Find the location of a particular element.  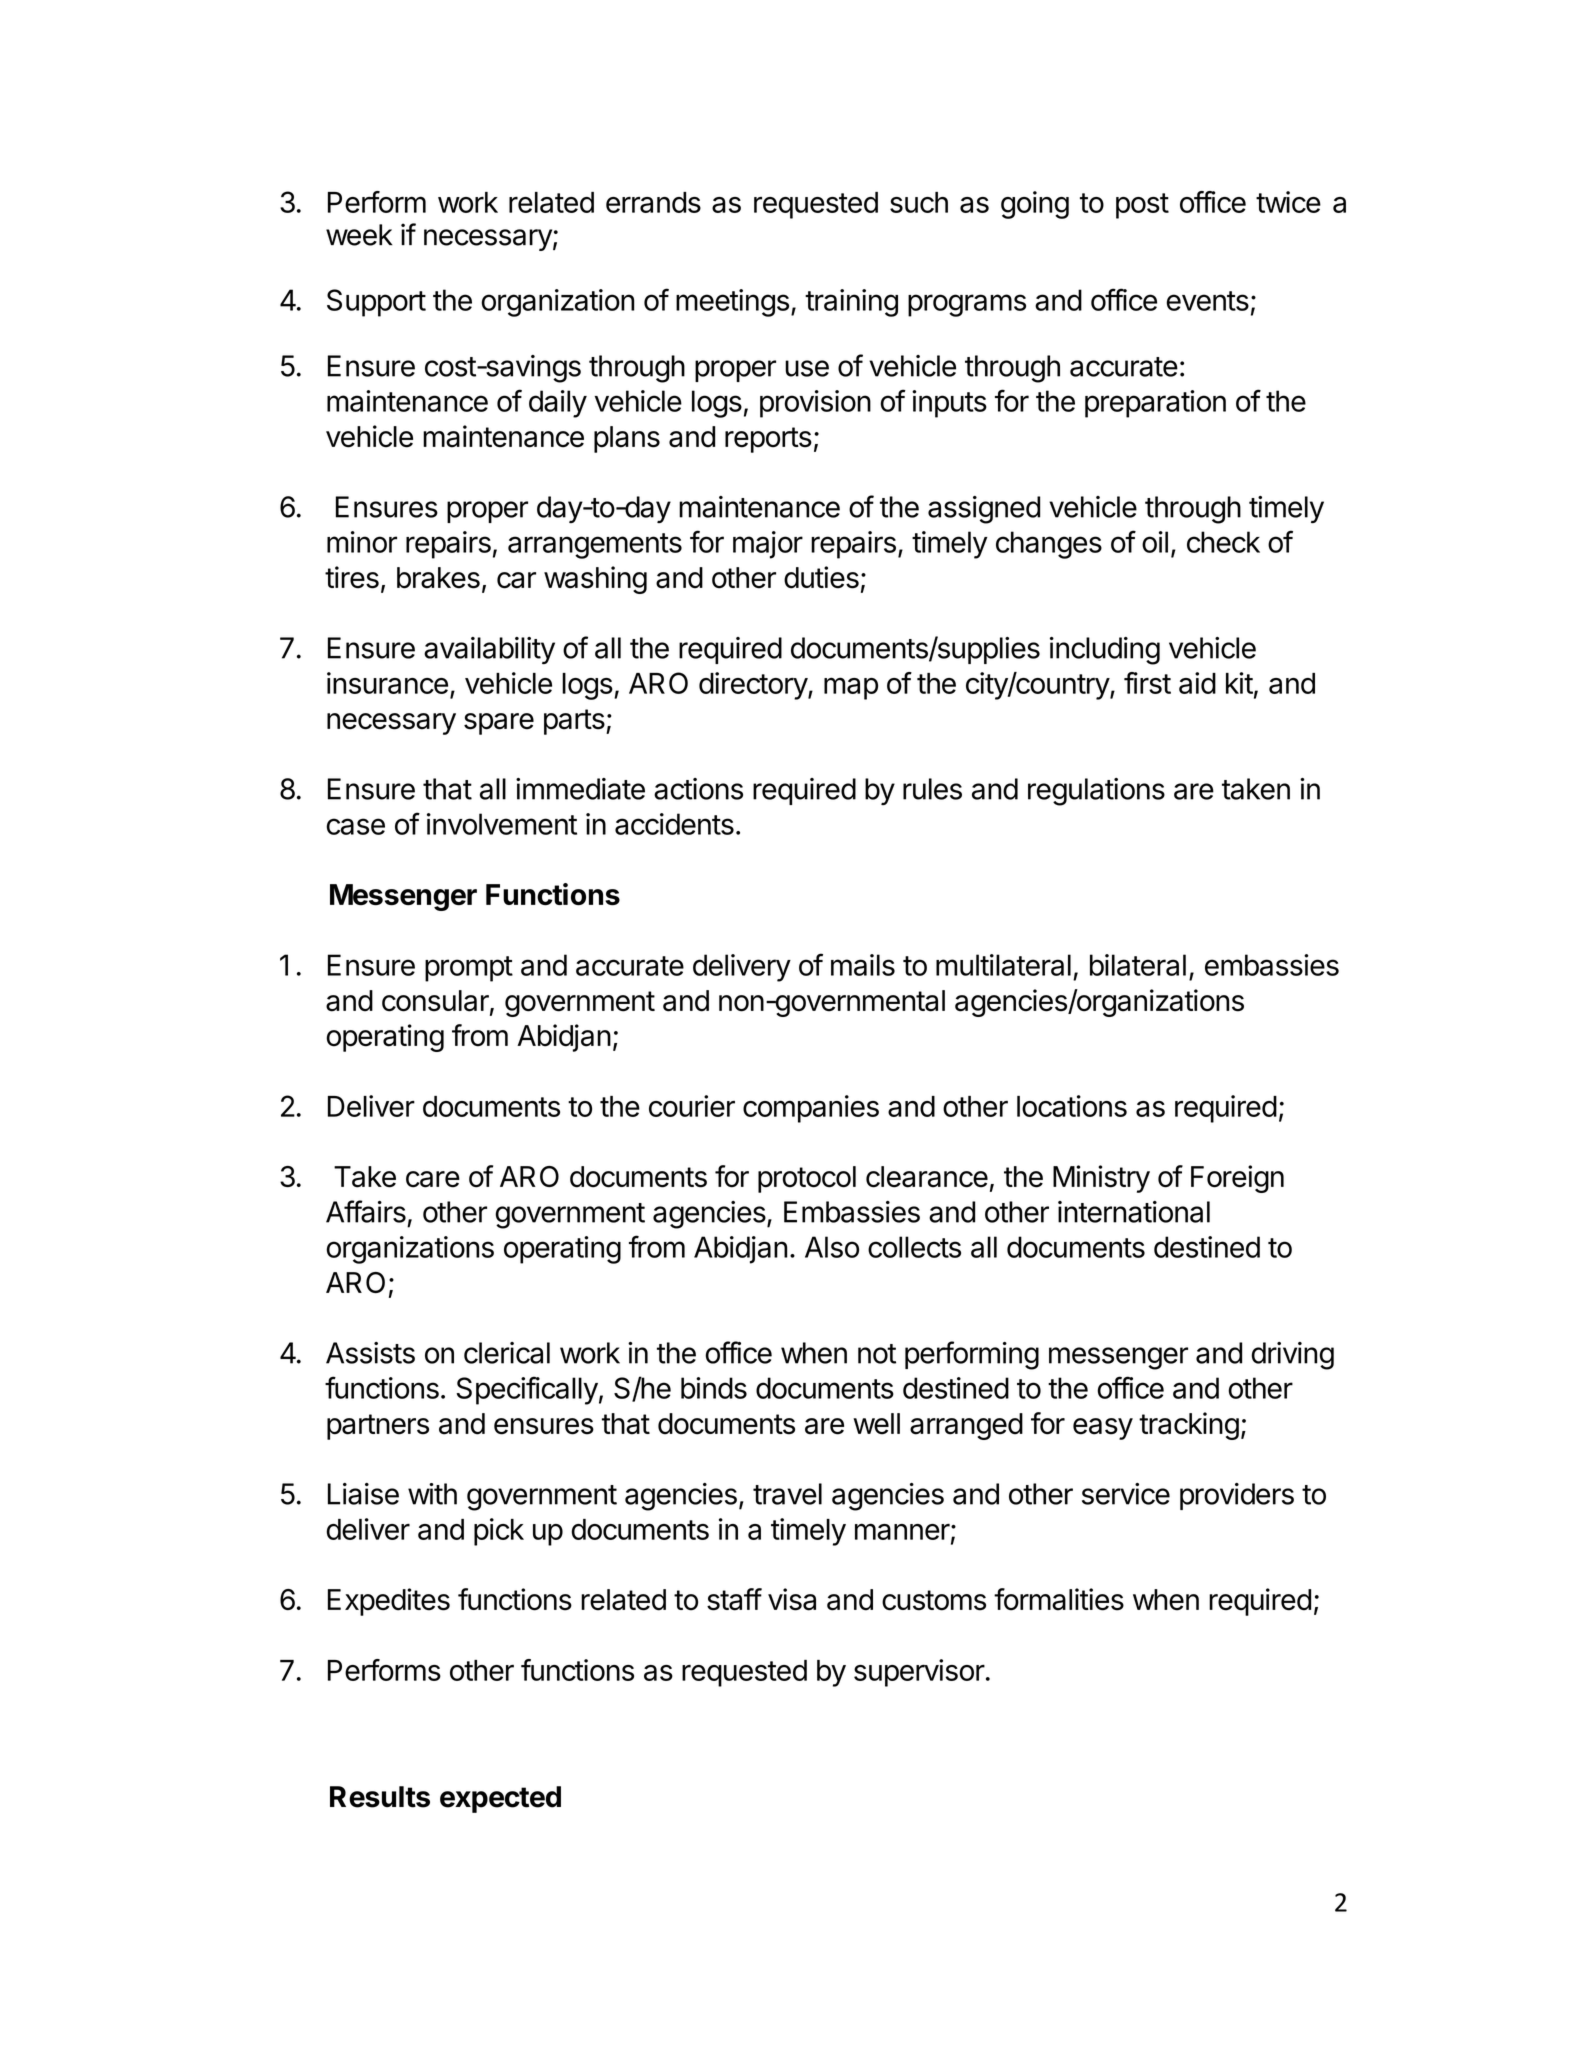

prompt is located at coordinates (469, 969).
